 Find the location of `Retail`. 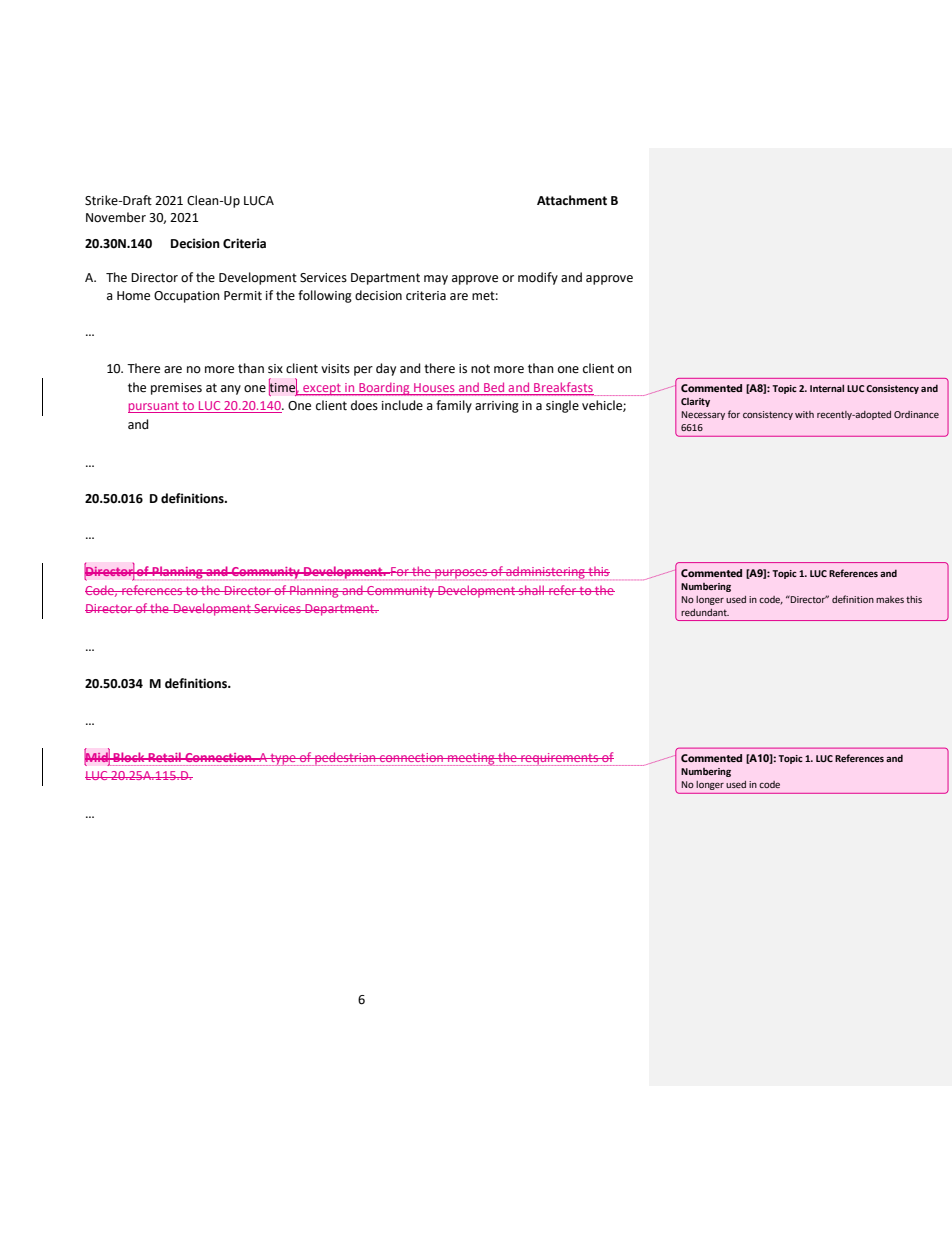

Retail is located at coordinates (164, 757).
